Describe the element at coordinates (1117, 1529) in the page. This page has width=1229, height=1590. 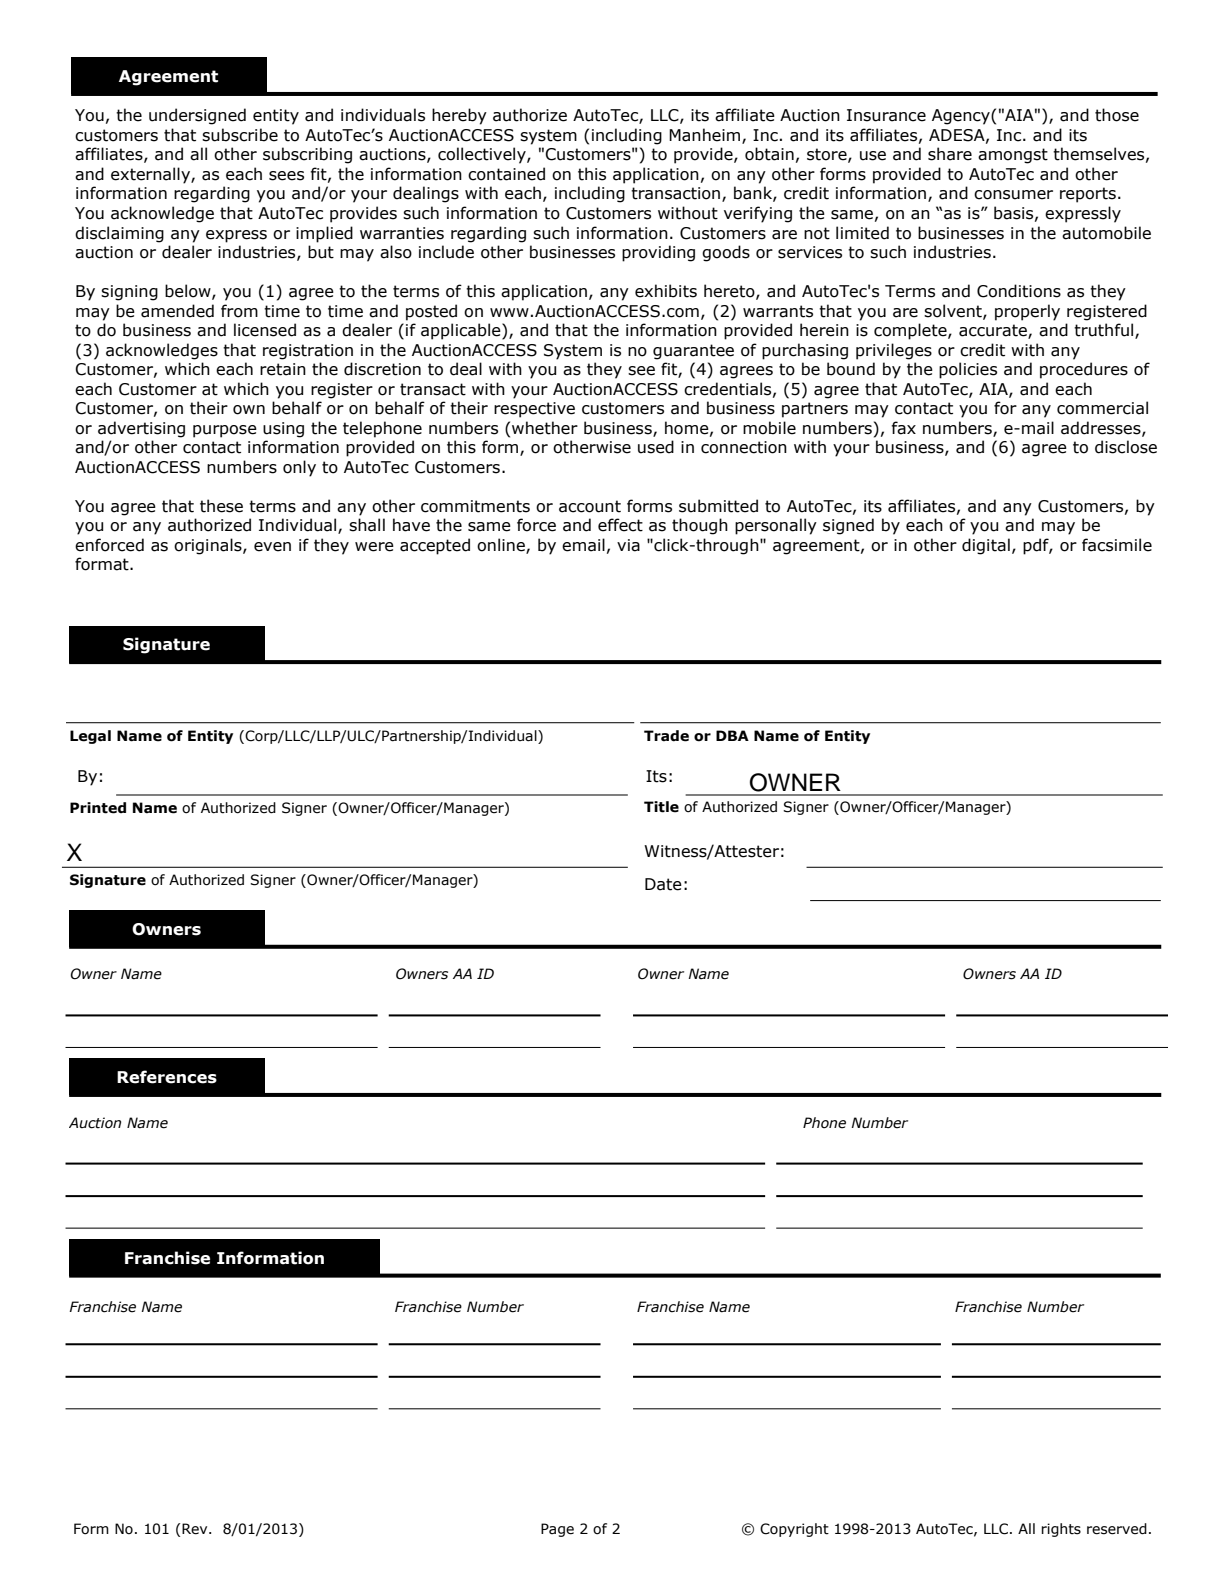
I see `reserved` at that location.
